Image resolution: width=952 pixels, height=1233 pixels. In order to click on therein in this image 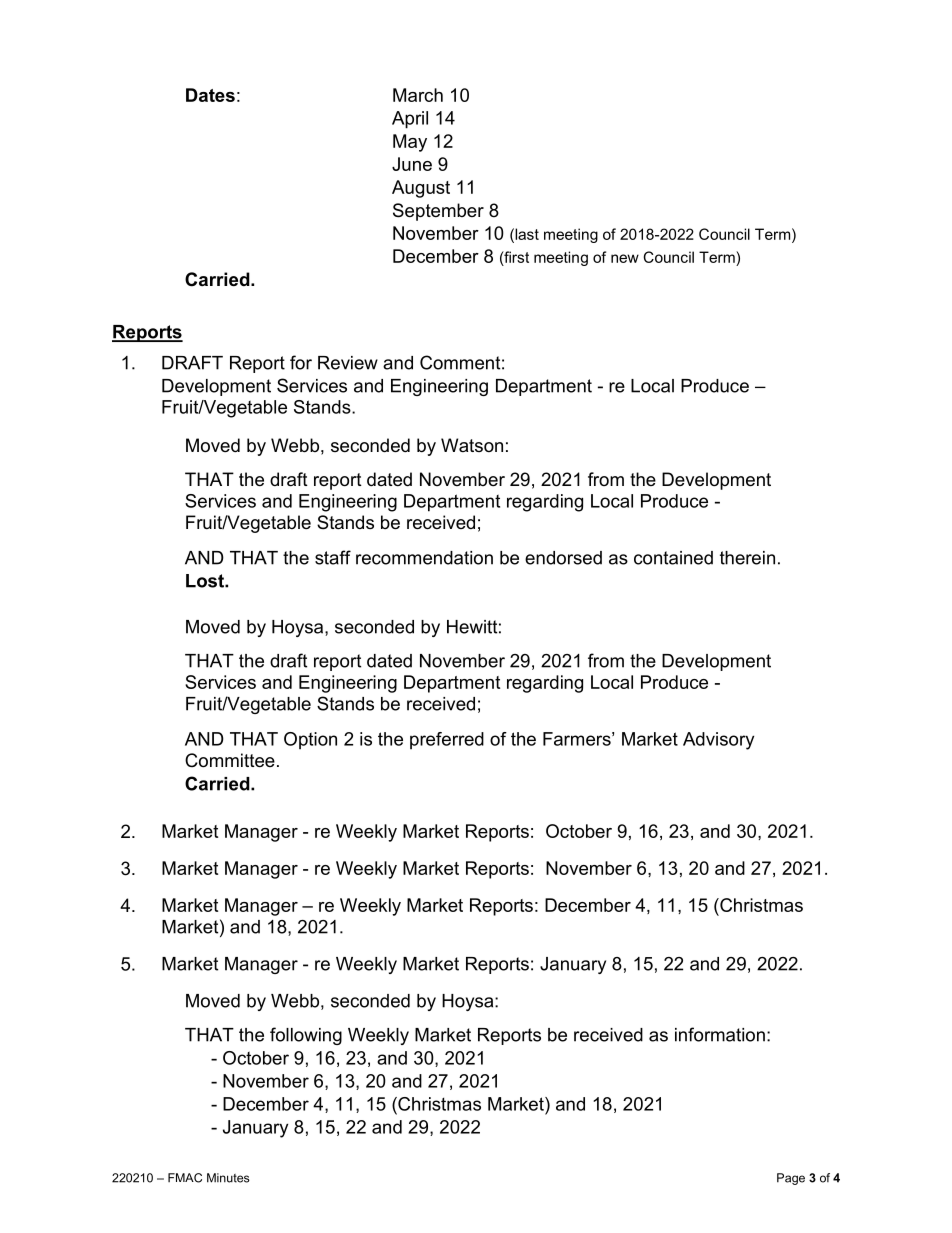, I will do `click(747, 558)`.
